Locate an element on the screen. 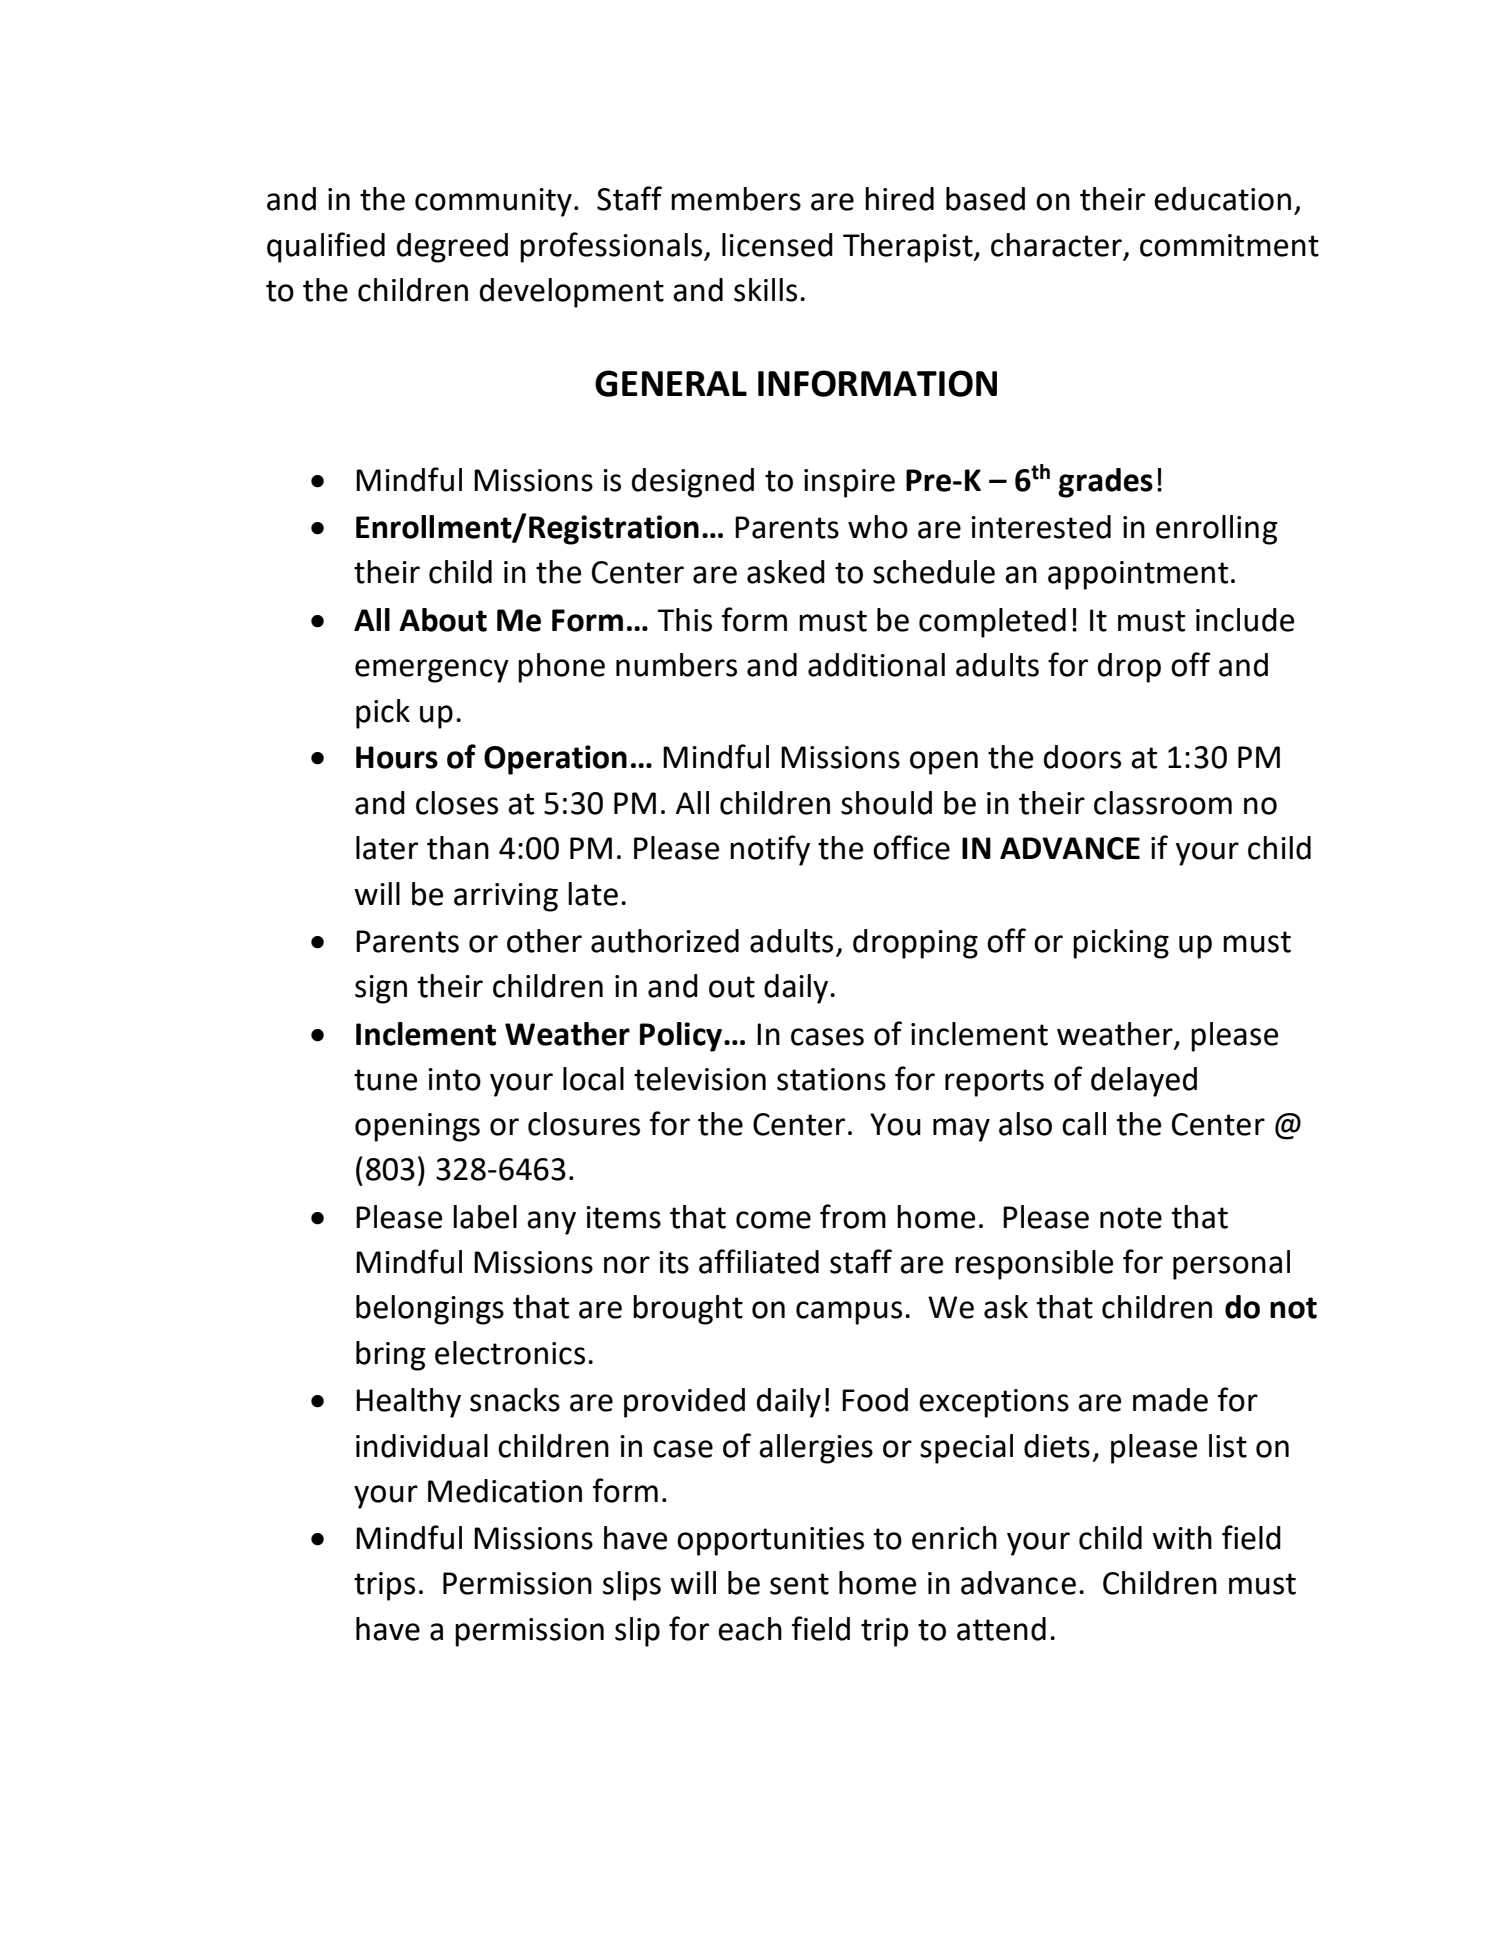 This screenshot has width=1505, height=1948. character is located at coordinates (1056, 245).
